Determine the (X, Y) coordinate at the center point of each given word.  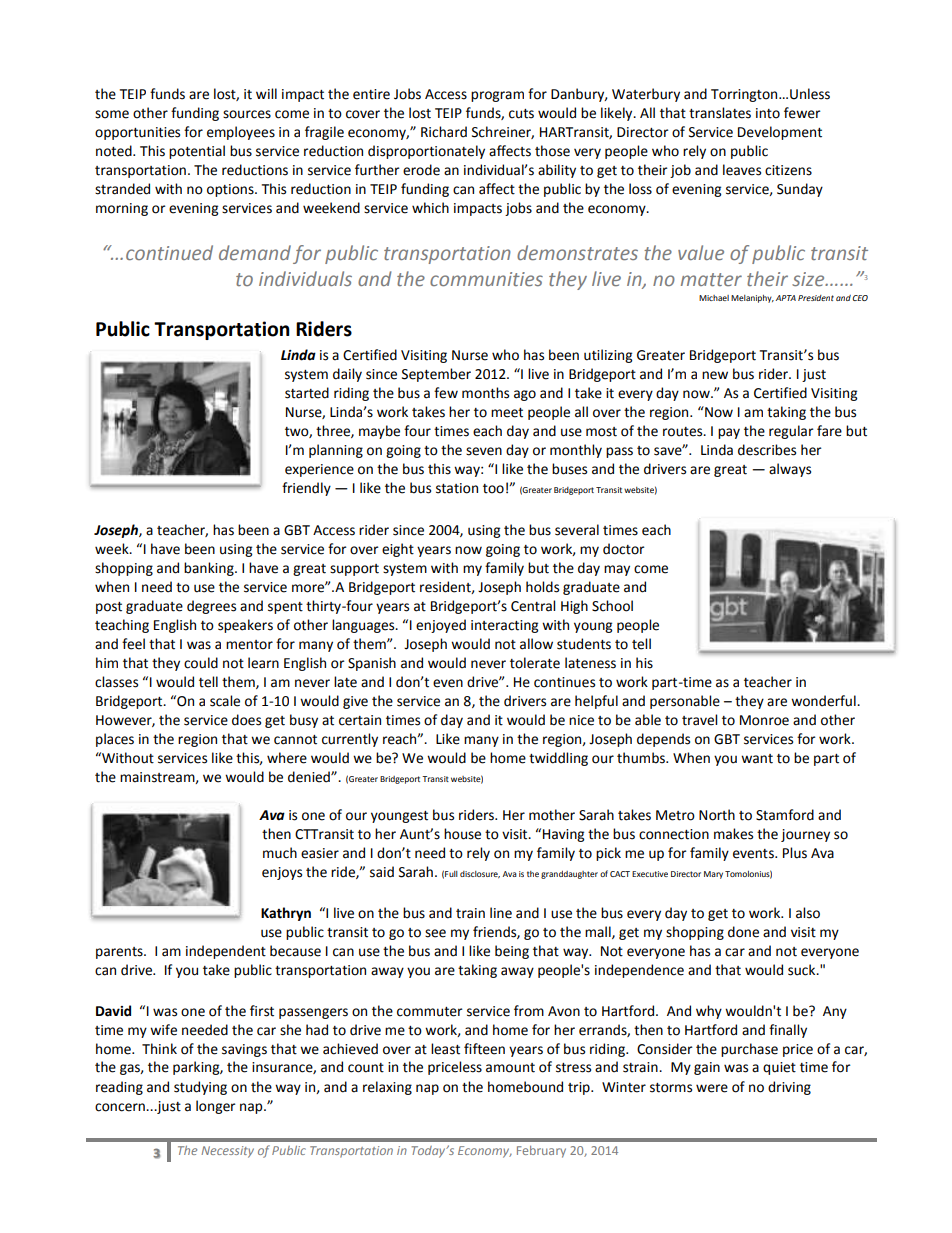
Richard (444, 132)
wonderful (824, 701)
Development (780, 133)
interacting (504, 626)
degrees (211, 607)
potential (197, 152)
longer (216, 1107)
